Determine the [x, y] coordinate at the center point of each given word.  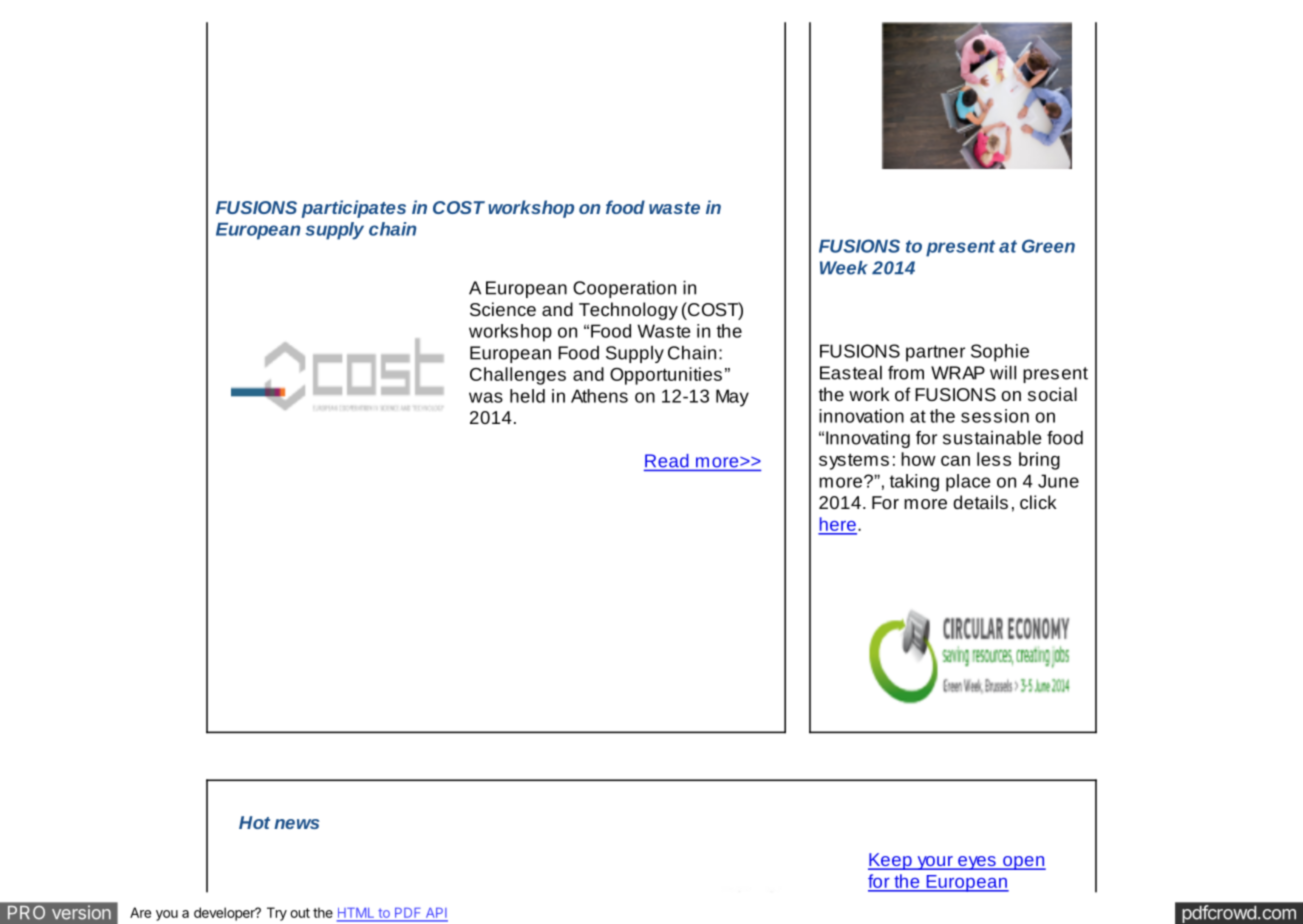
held [527, 396]
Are [140, 912]
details [980, 502]
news [296, 824]
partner [935, 353]
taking [914, 483]
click [1038, 502]
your [935, 863]
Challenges [518, 376]
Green [1048, 246]
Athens [599, 396]
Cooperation [624, 289]
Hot [254, 822]
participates [353, 209]
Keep [891, 861]
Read [667, 462]
